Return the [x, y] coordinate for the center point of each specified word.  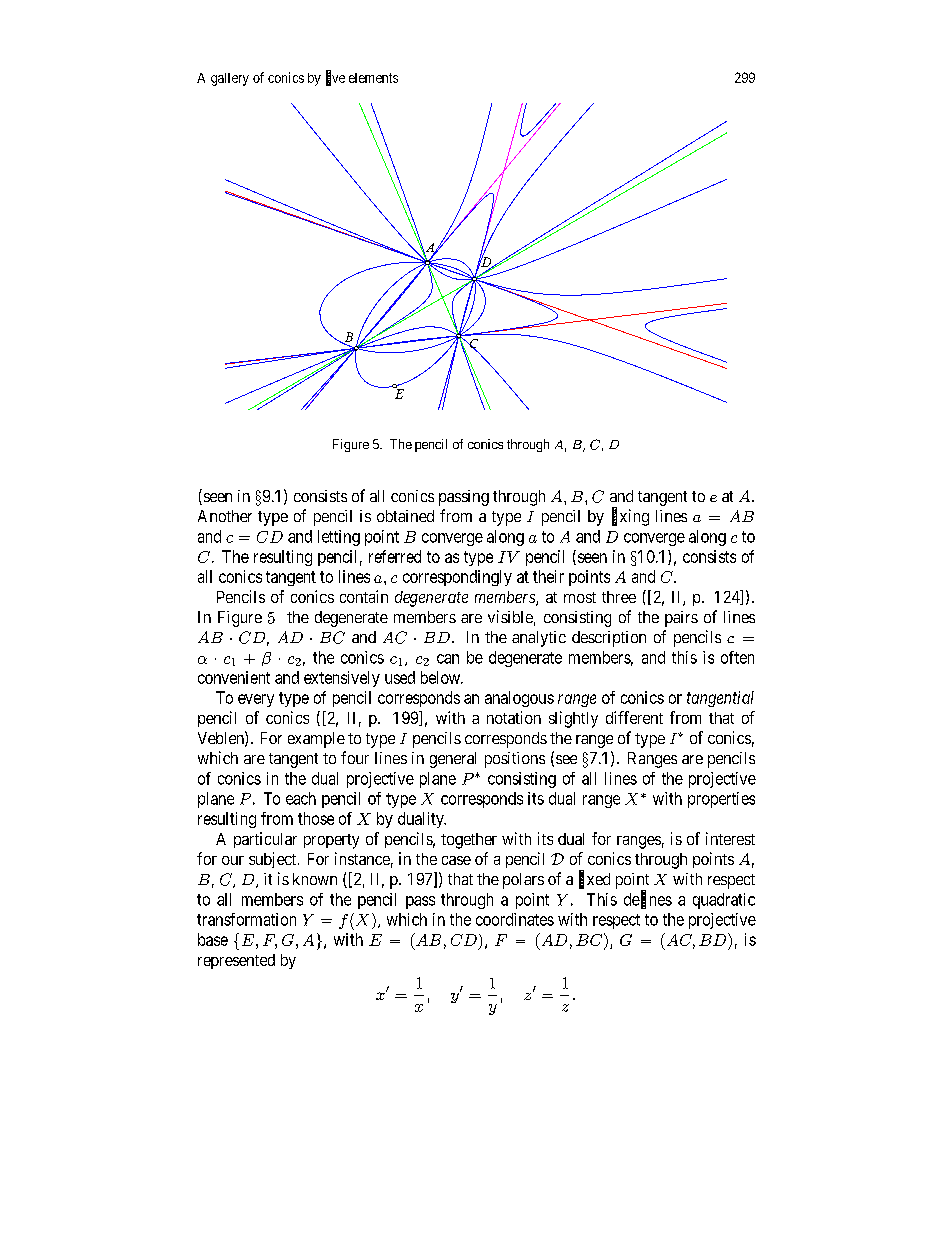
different [634, 717]
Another [225, 516]
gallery [230, 79]
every [256, 700]
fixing [630, 517]
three [619, 597]
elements [373, 78]
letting [339, 538]
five [335, 78]
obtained [405, 516]
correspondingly [457, 578]
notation [514, 717]
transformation [246, 919]
